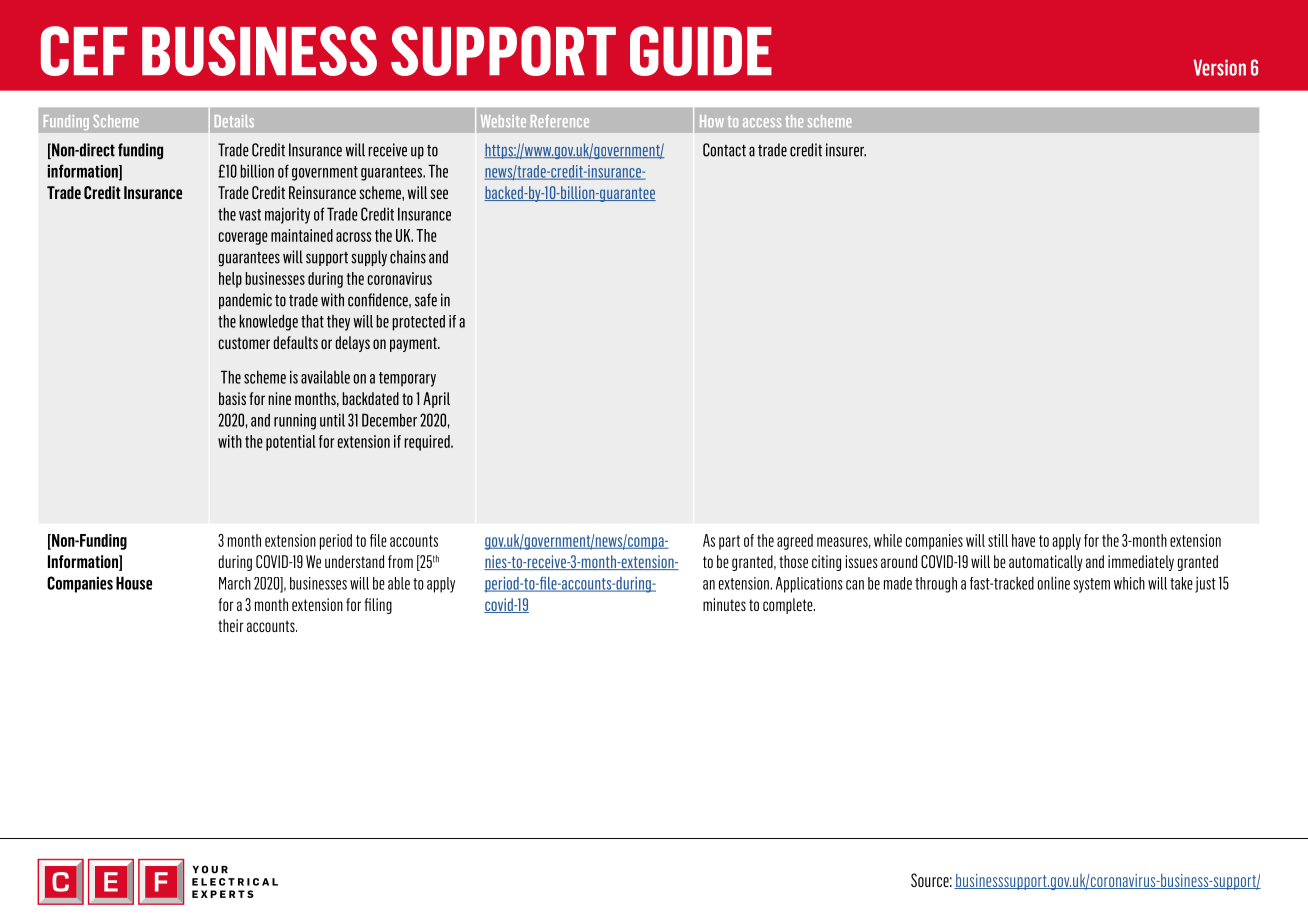 The width and height of the page is (1308, 924). Describe the element at coordinates (1219, 67) in the page. I see `Version` at that location.
